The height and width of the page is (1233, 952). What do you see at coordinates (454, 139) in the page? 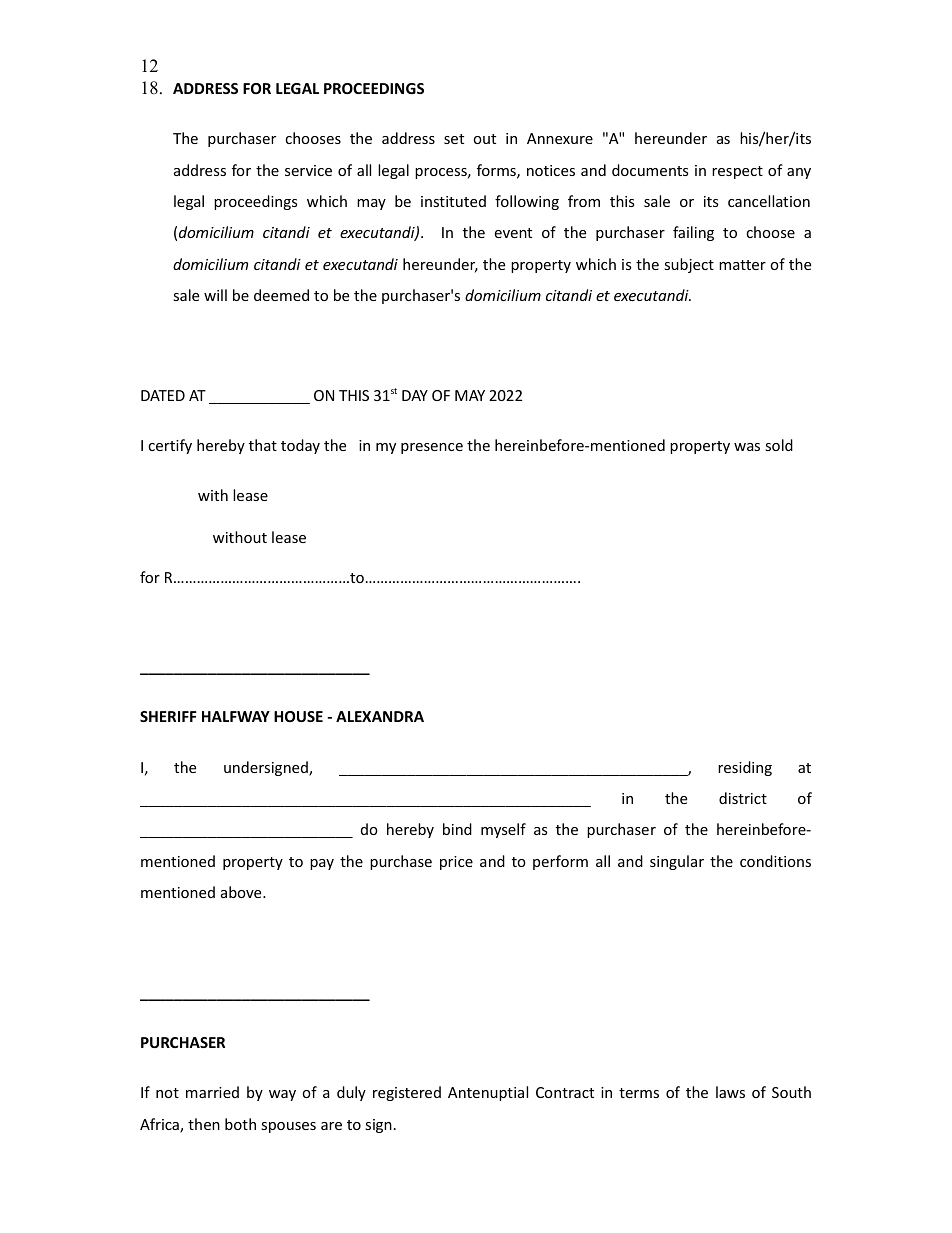
I see `set` at bounding box center [454, 139].
